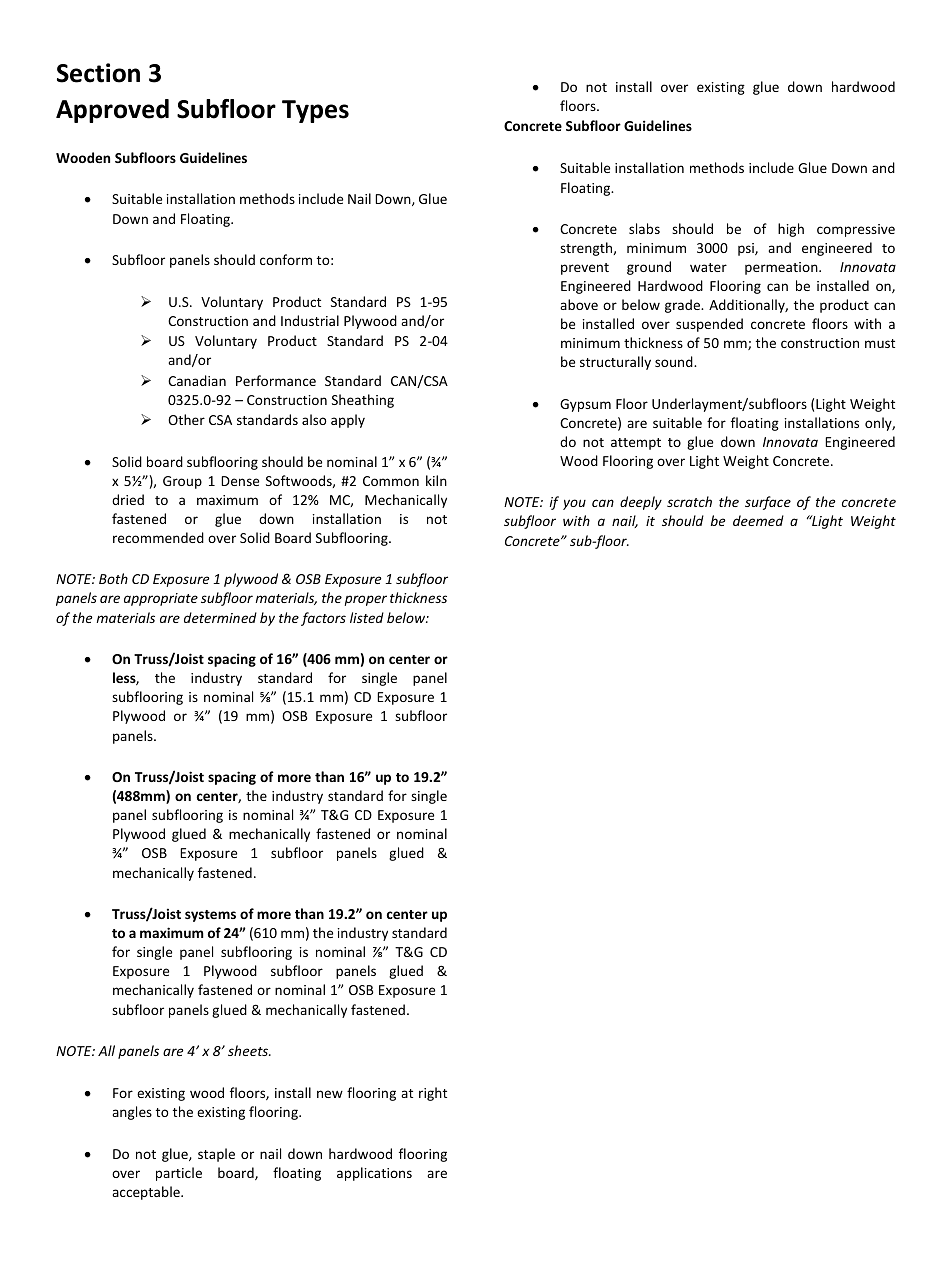  Describe the element at coordinates (210, 916) in the screenshot. I see `systems` at that location.
